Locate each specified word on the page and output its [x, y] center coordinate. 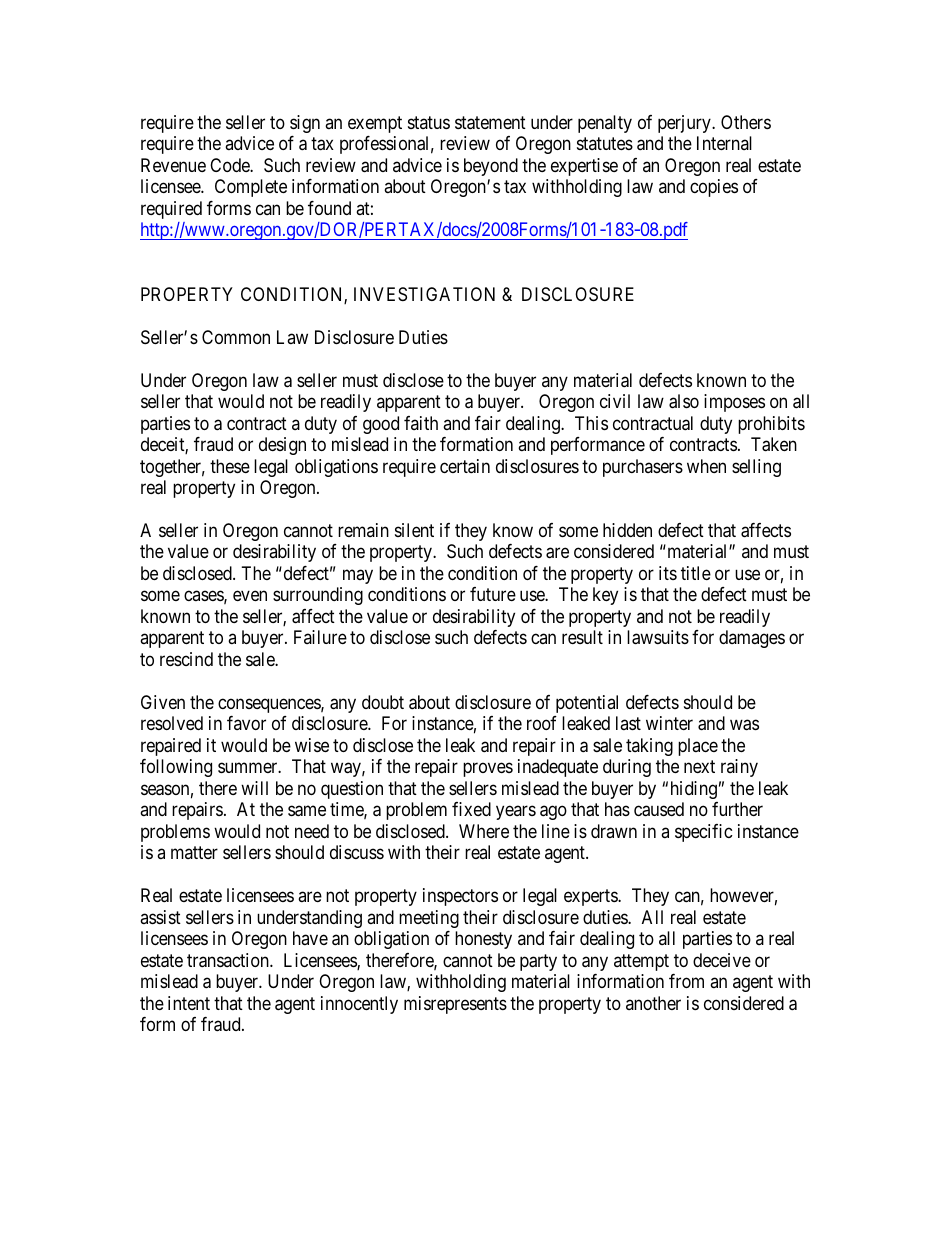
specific [704, 833]
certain [465, 466]
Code [230, 165]
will [254, 788]
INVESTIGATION [424, 294]
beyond [491, 167]
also [684, 401]
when [706, 466]
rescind [186, 659]
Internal [724, 143]
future [493, 594]
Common [236, 337]
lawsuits [658, 637]
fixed [471, 809]
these [230, 466]
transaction [229, 960]
